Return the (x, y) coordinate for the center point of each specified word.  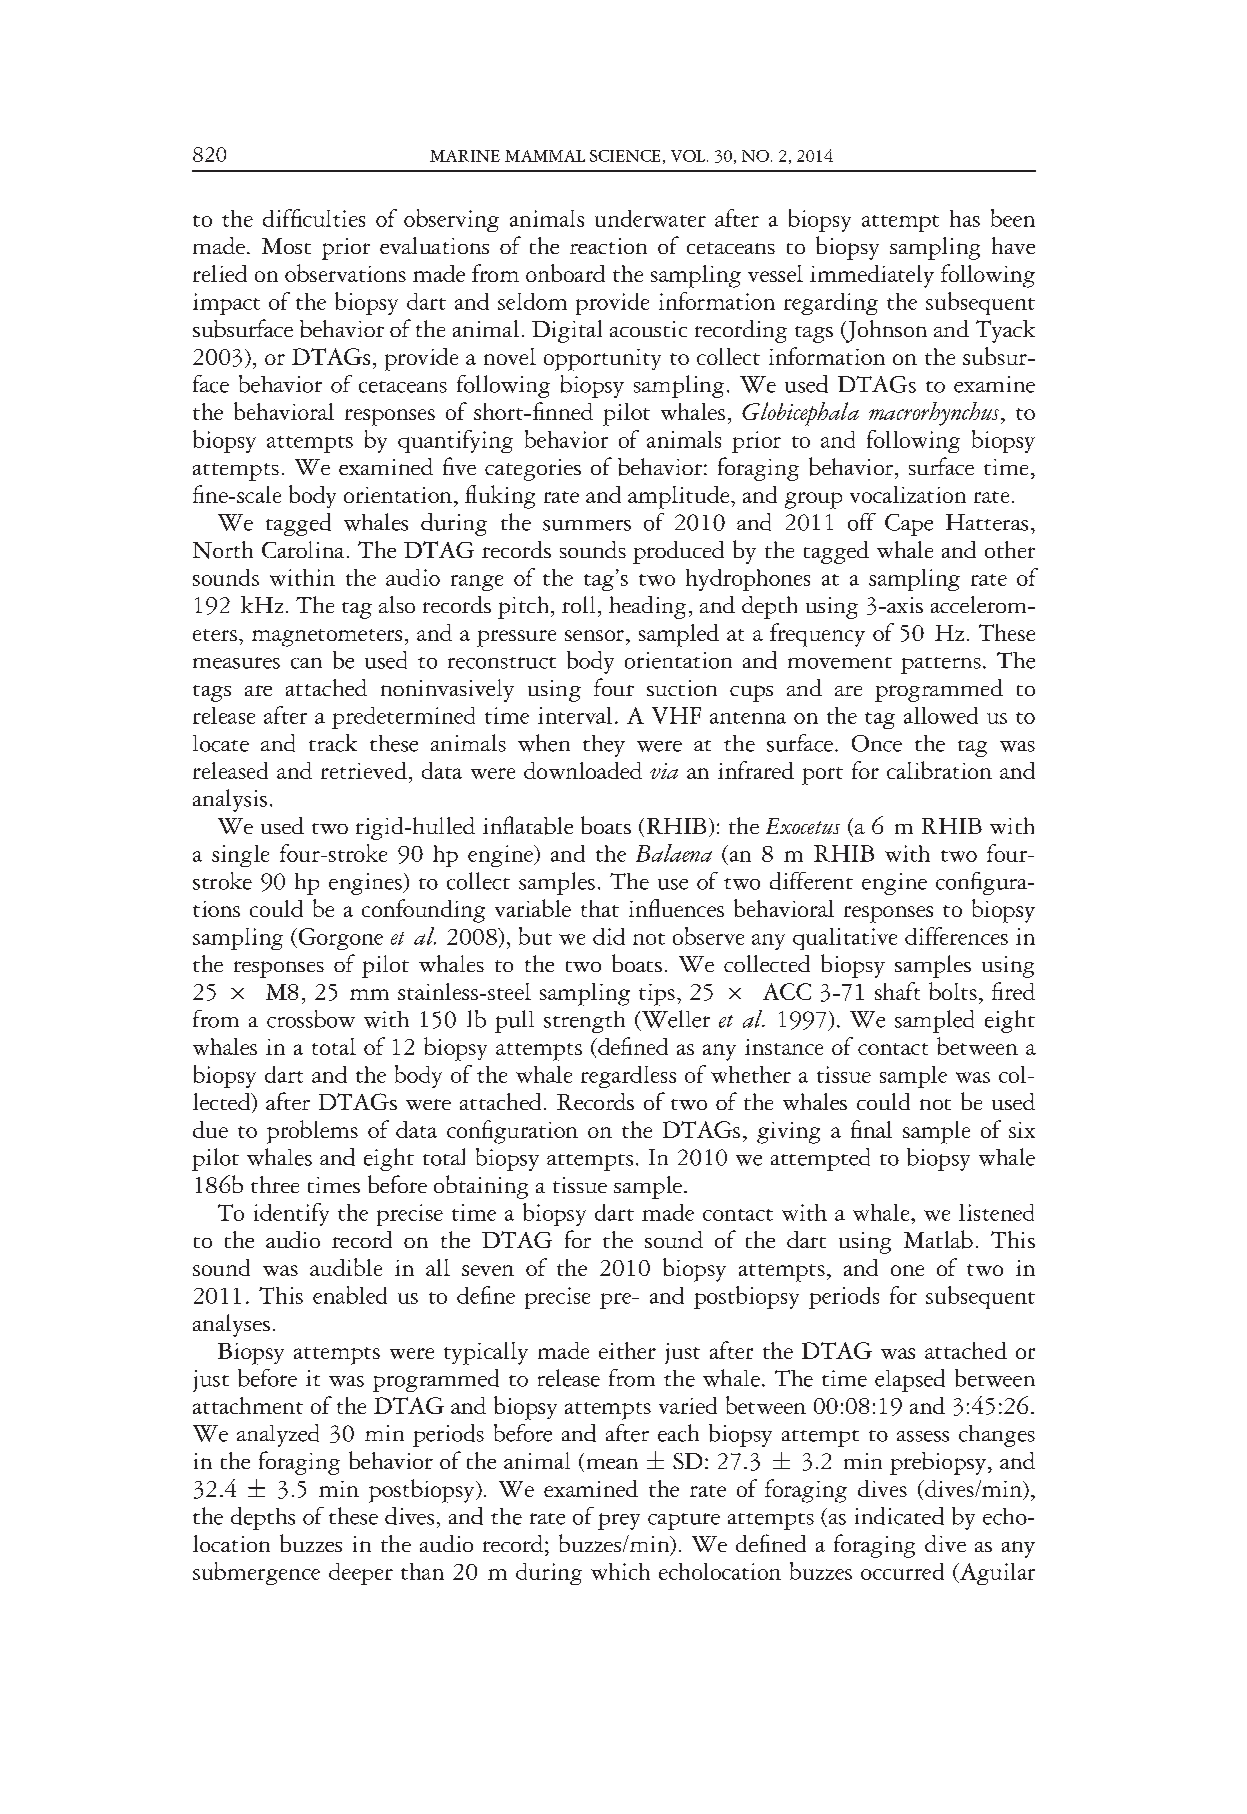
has (965, 218)
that (600, 908)
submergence (256, 1573)
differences (956, 936)
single (240, 856)
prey (619, 1521)
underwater (650, 218)
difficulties (314, 218)
